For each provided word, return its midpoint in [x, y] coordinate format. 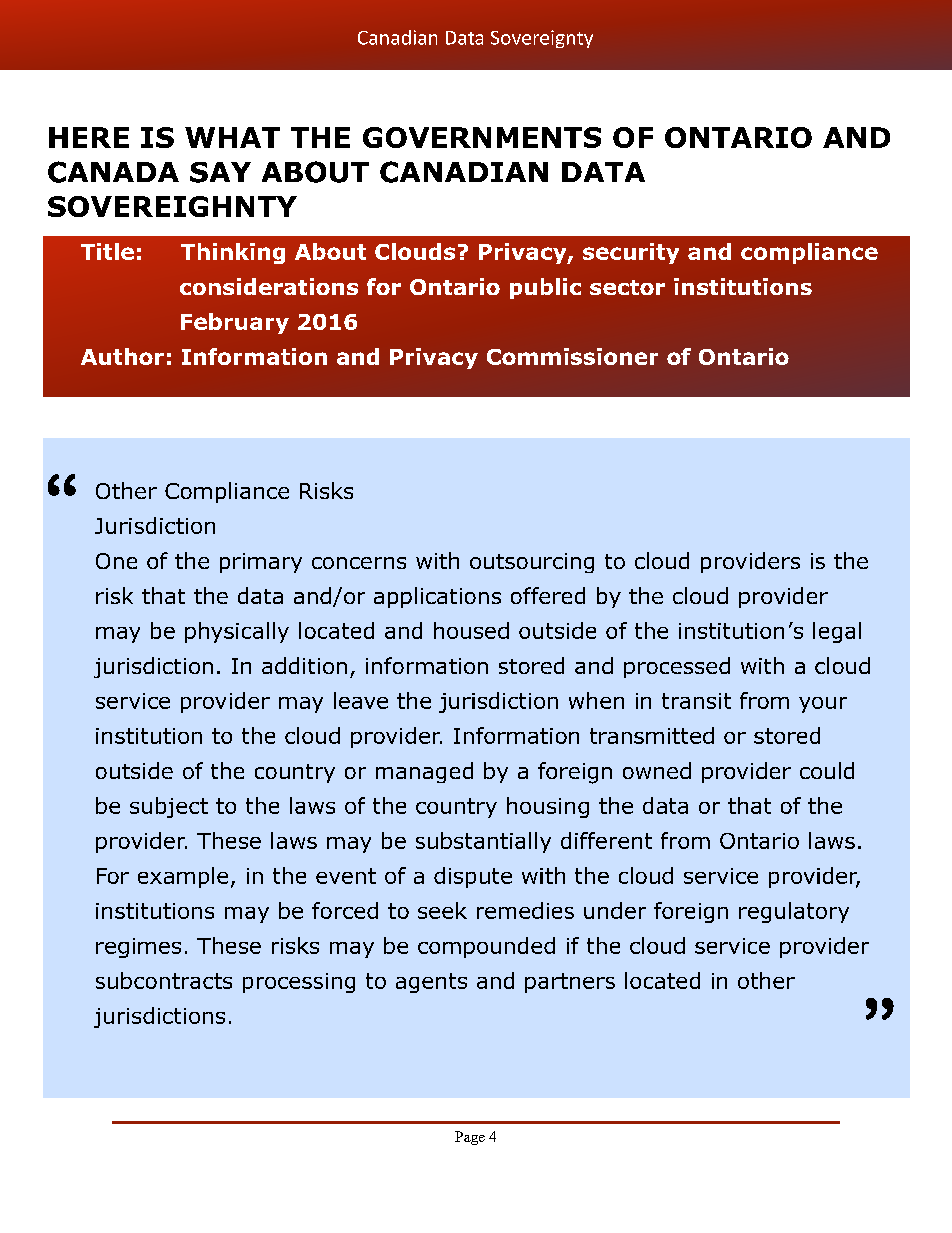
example [183, 877]
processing [299, 983]
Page [470, 1138]
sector [627, 287]
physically [237, 632]
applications [437, 597]
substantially [483, 842]
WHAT [232, 137]
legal [837, 632]
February [235, 323]
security [631, 253]
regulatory [794, 912]
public [545, 288]
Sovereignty [542, 39]
